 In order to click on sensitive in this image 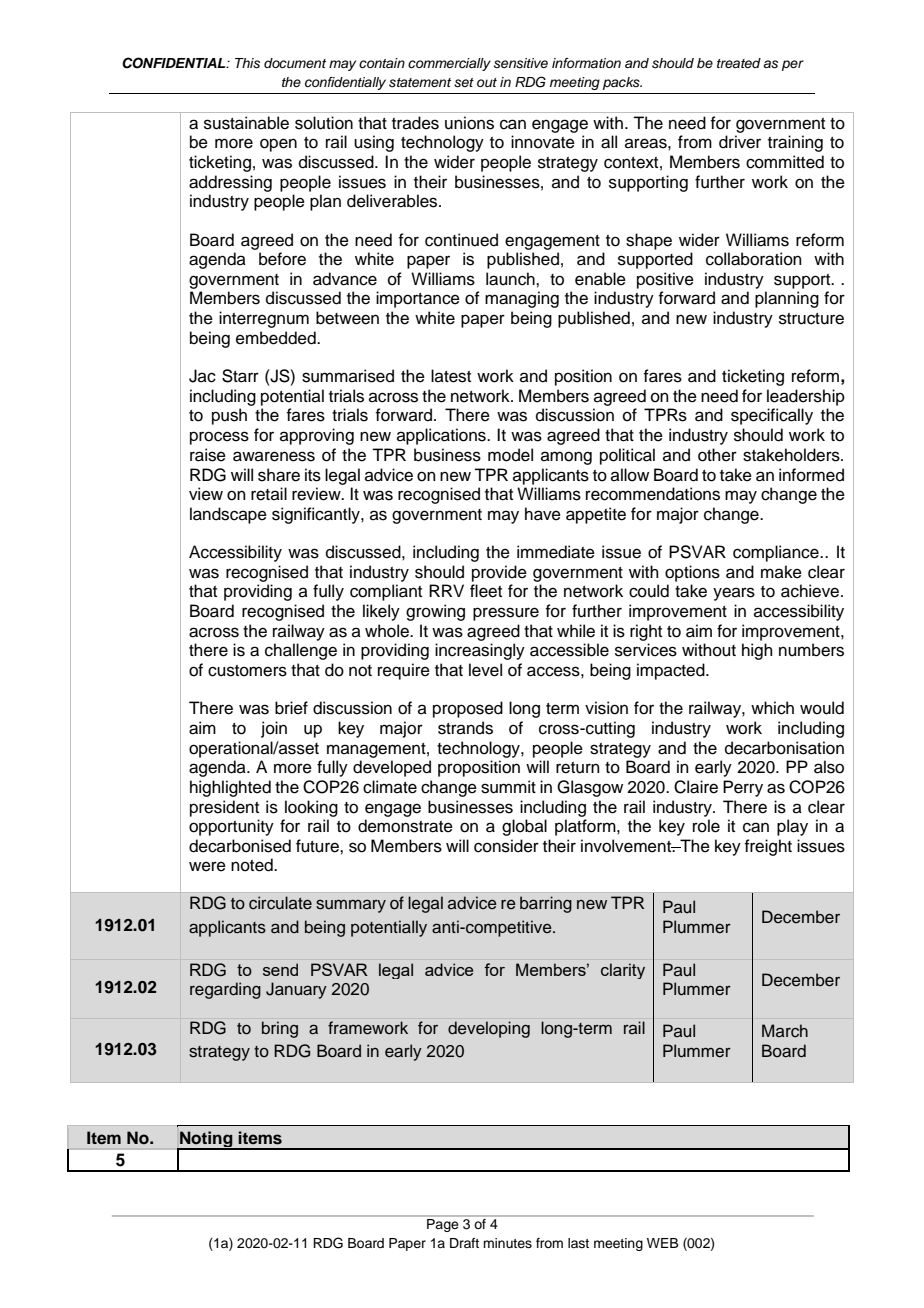, I will do `click(521, 63)`.
